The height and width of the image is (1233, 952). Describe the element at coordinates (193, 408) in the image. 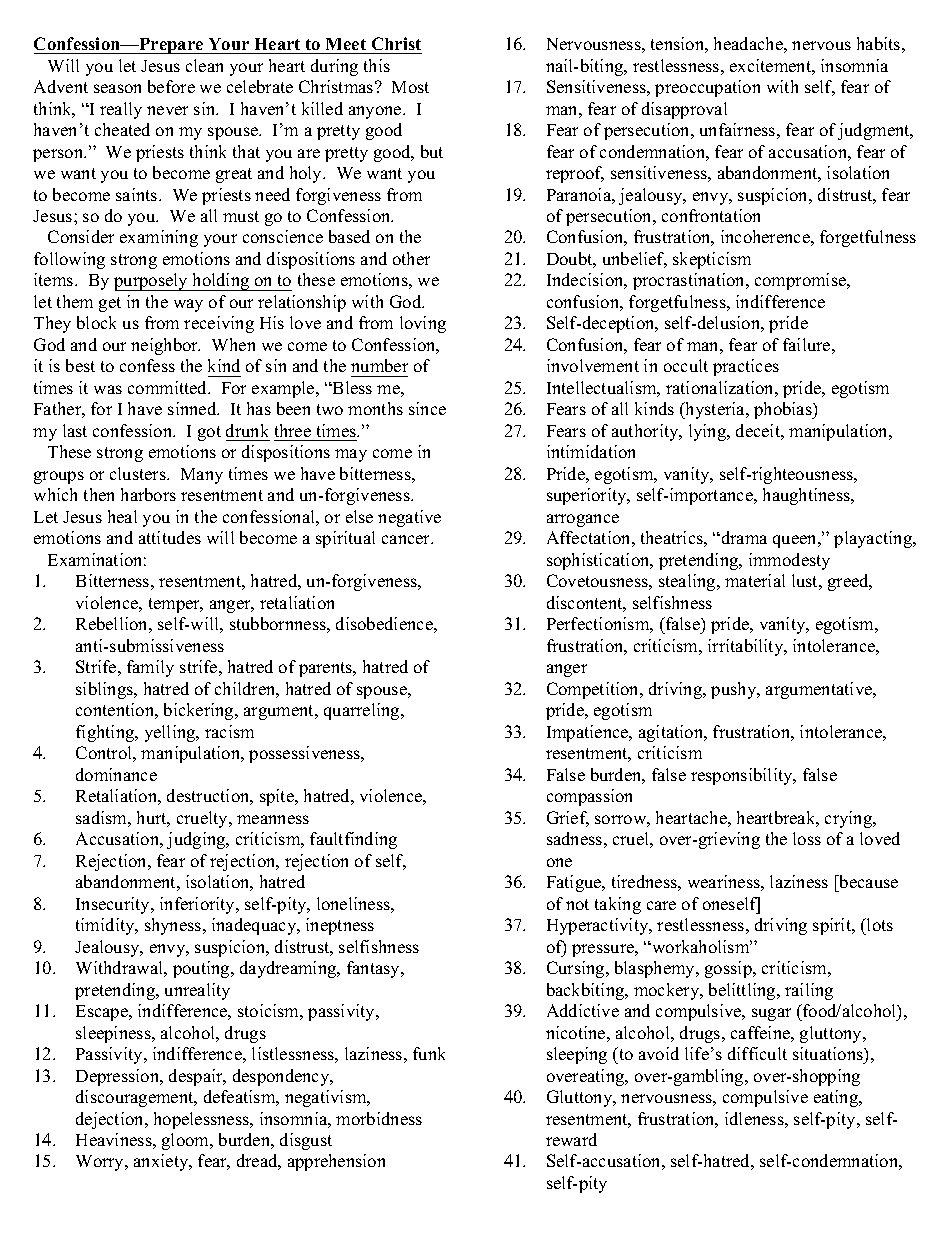

I see `sinned` at that location.
